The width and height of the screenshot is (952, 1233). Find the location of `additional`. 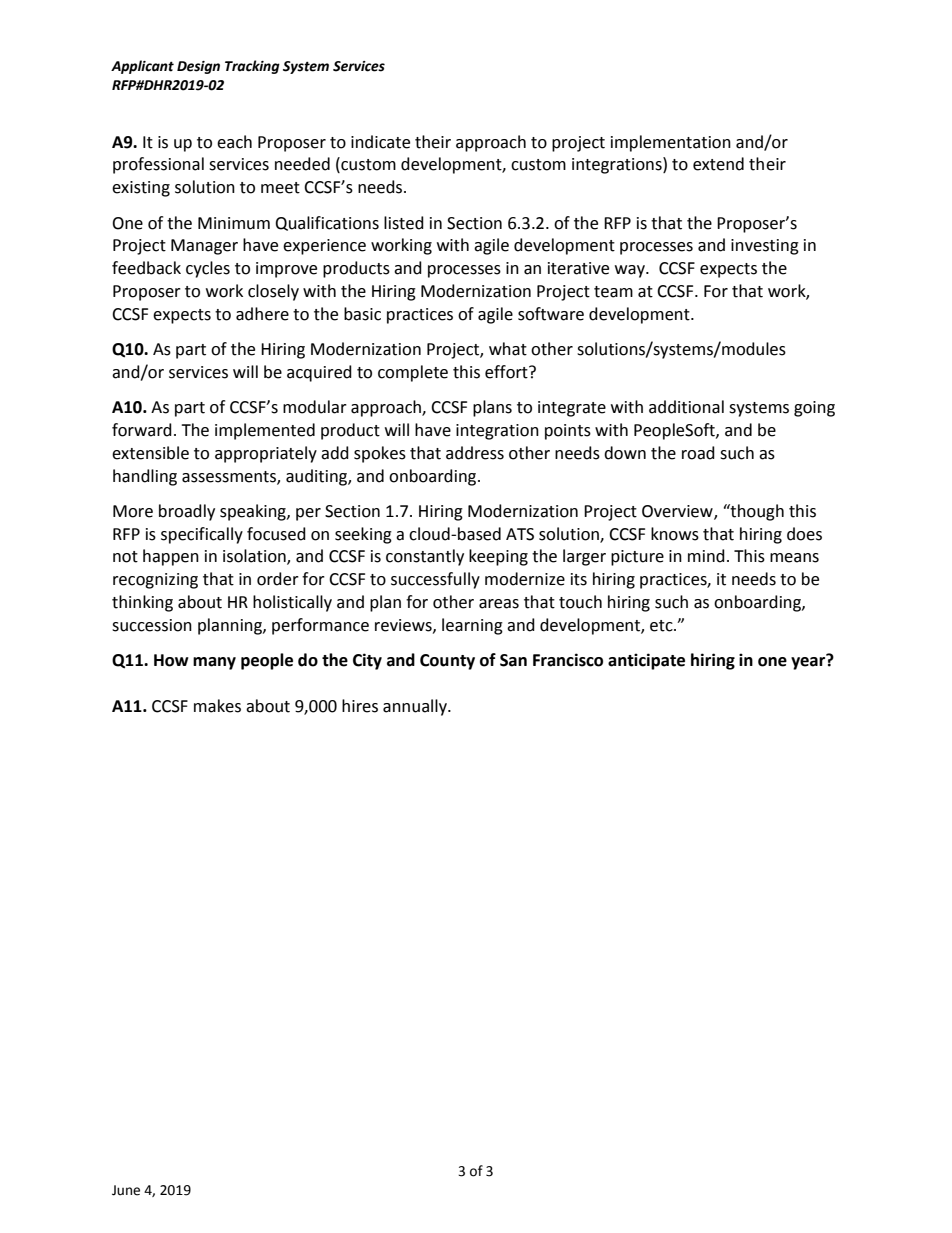

additional is located at coordinates (686, 407).
